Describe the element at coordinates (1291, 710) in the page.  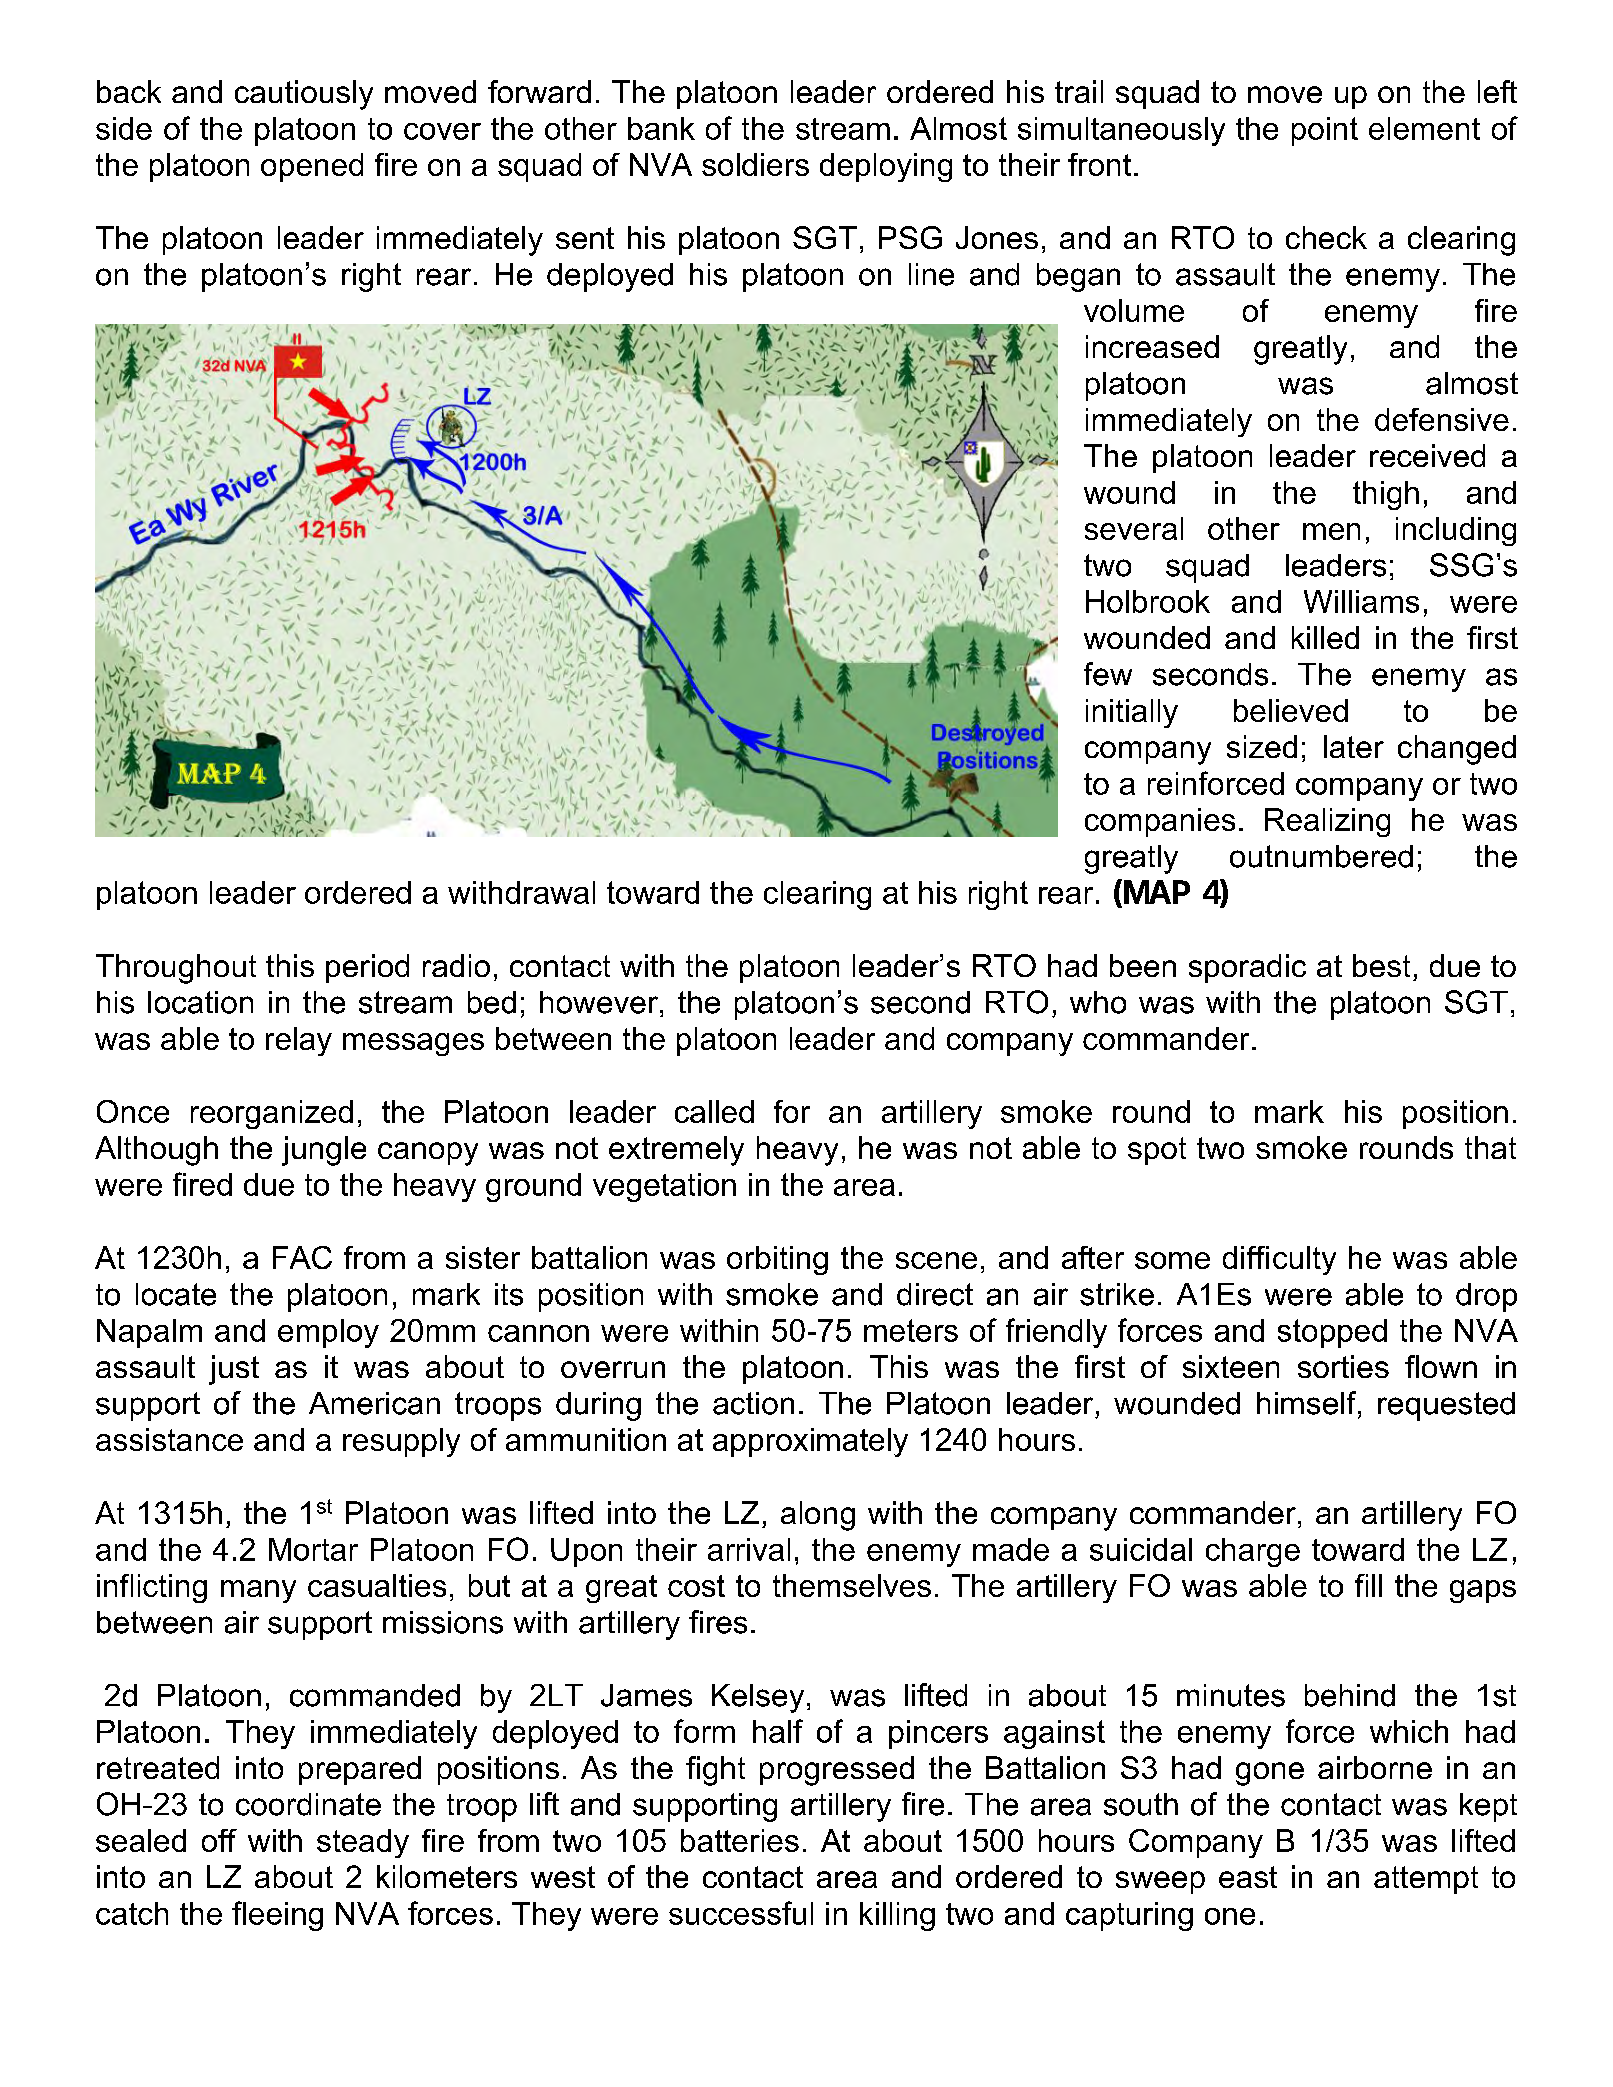
I see `believed` at that location.
